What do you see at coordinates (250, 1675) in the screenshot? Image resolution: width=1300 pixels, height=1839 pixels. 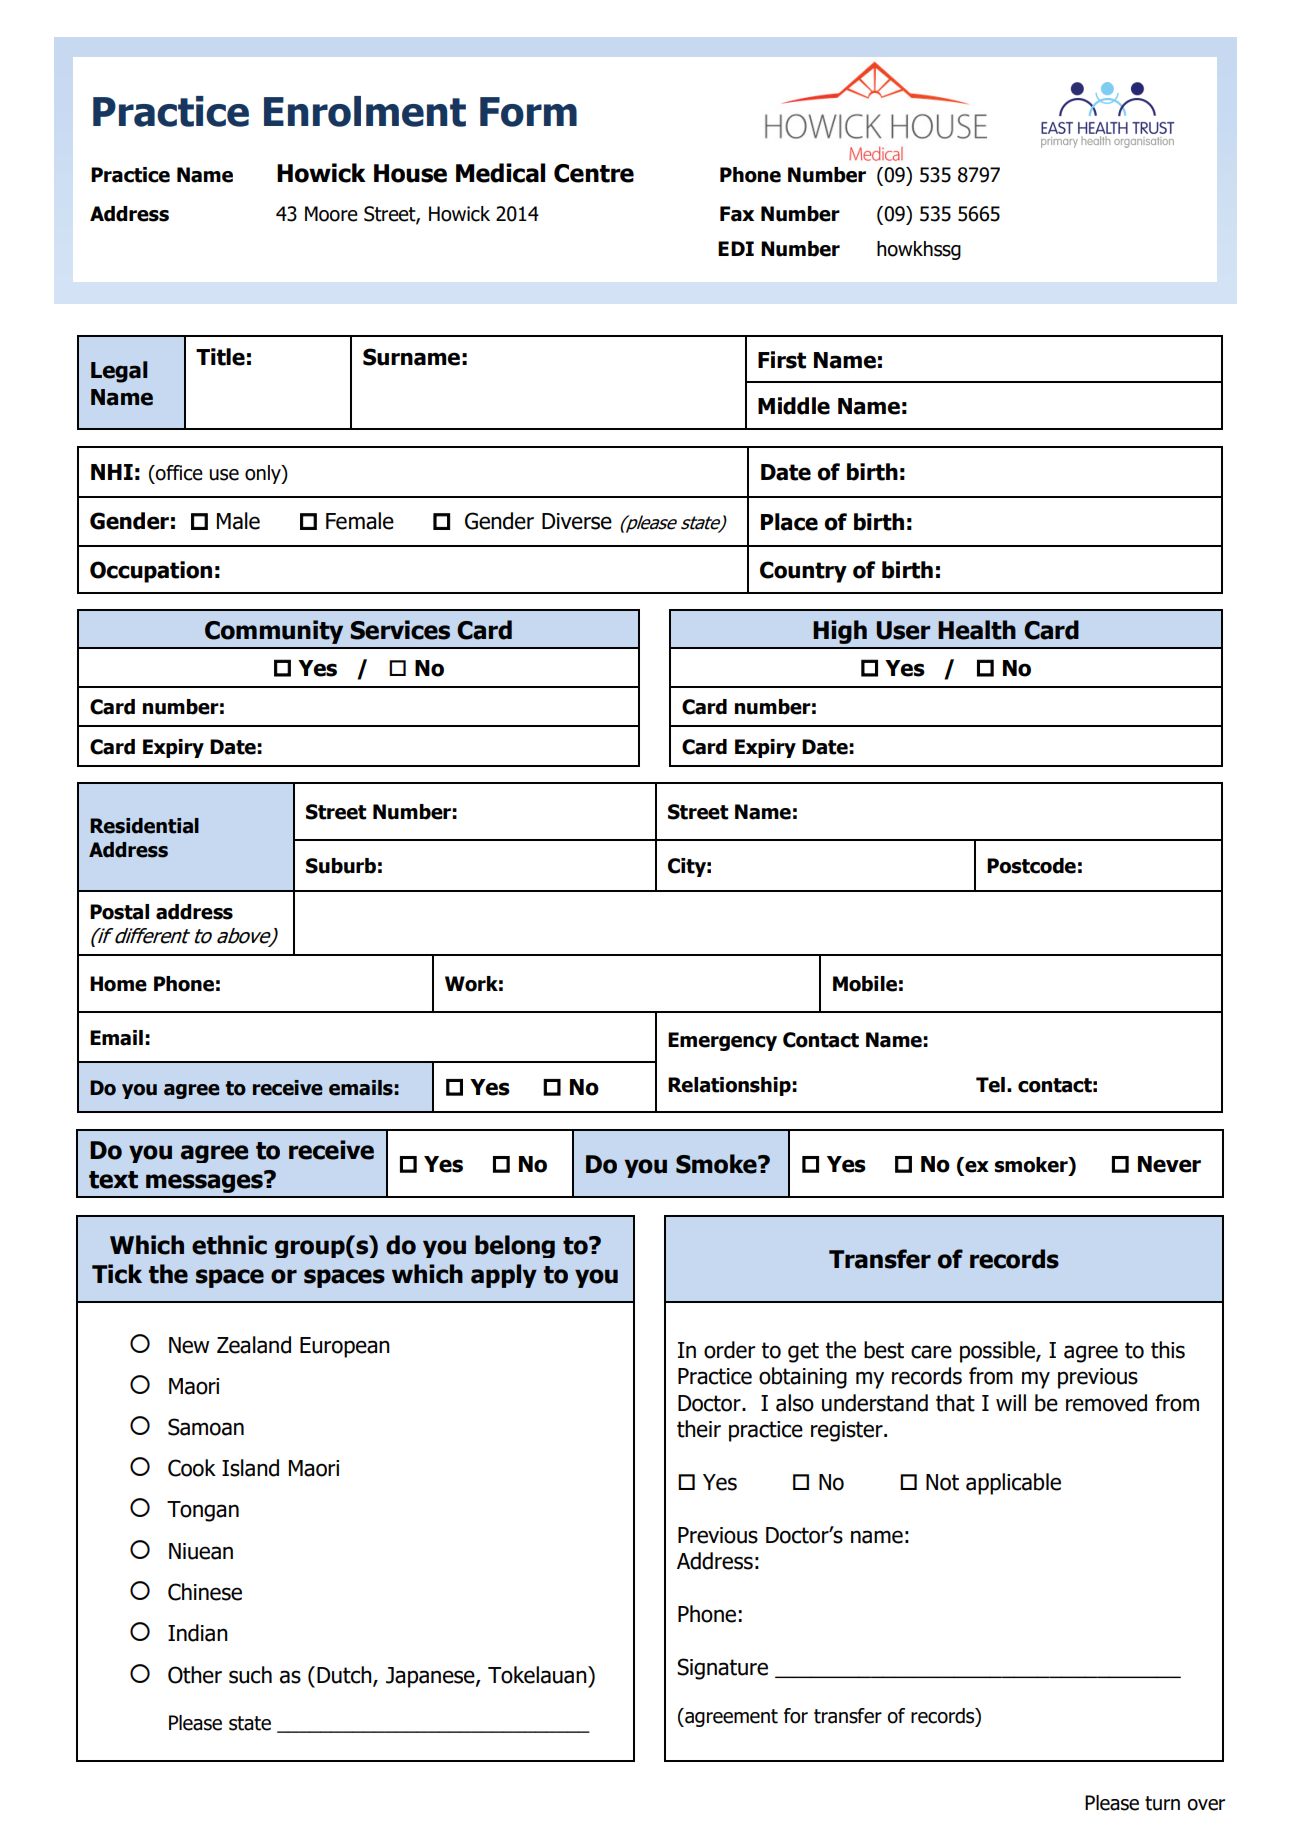 I see `such` at bounding box center [250, 1675].
